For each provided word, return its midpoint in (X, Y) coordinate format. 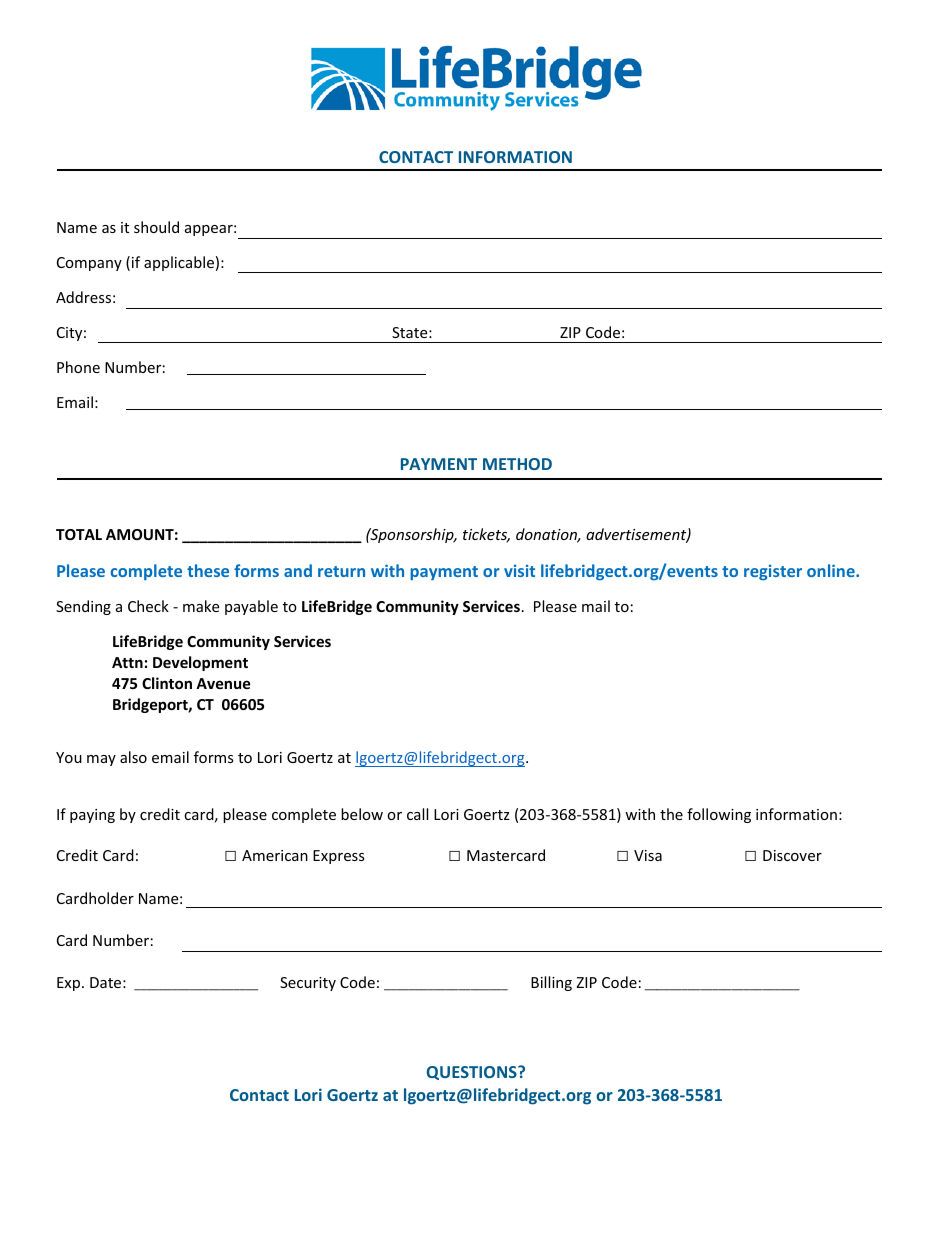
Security (308, 984)
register (773, 572)
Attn (127, 662)
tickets (486, 535)
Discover (792, 855)
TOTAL (79, 534)
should (156, 227)
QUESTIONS (473, 1073)
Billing (551, 983)
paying (92, 816)
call (417, 814)
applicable (179, 263)
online (832, 570)
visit (519, 571)
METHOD (517, 464)
